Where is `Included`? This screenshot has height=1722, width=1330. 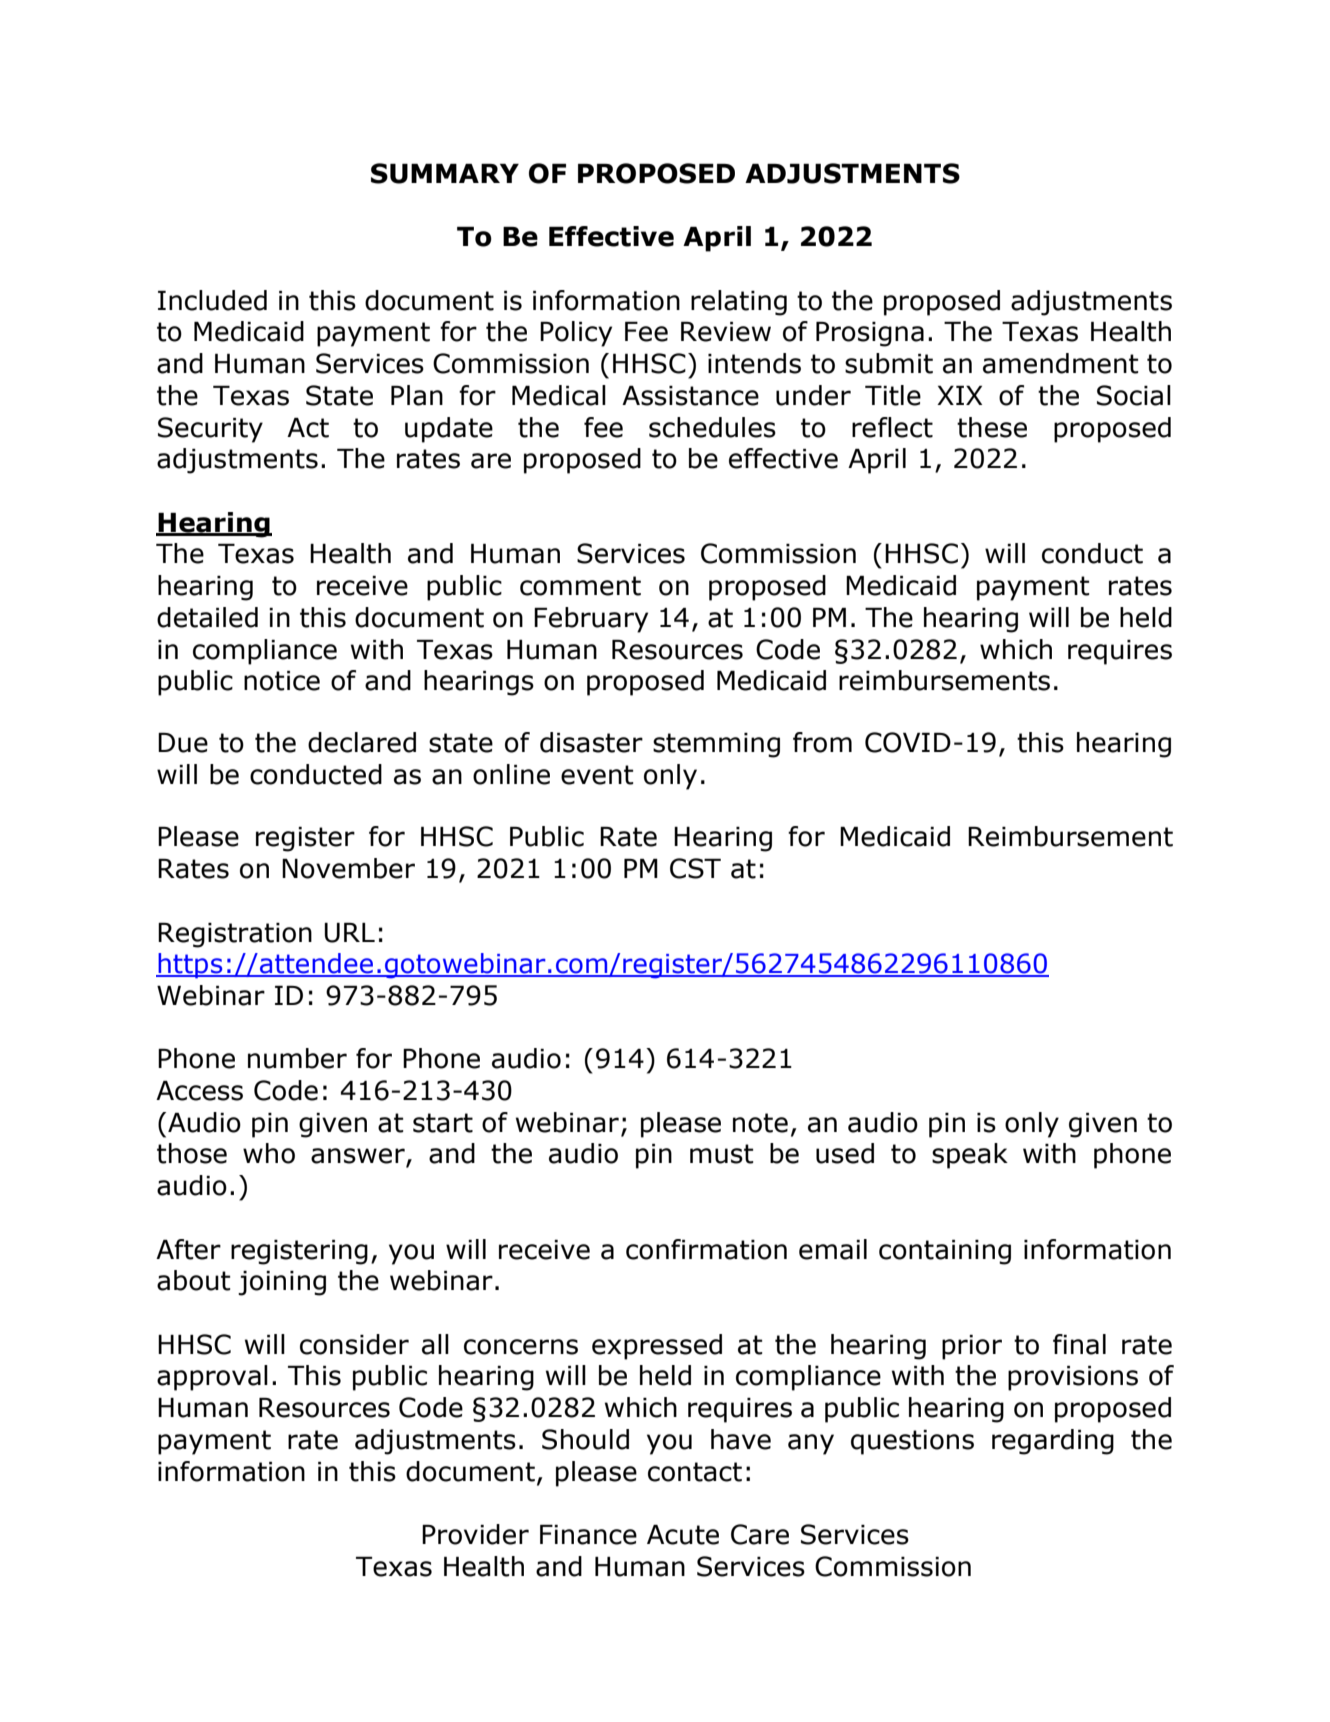 Included is located at coordinates (212, 300).
